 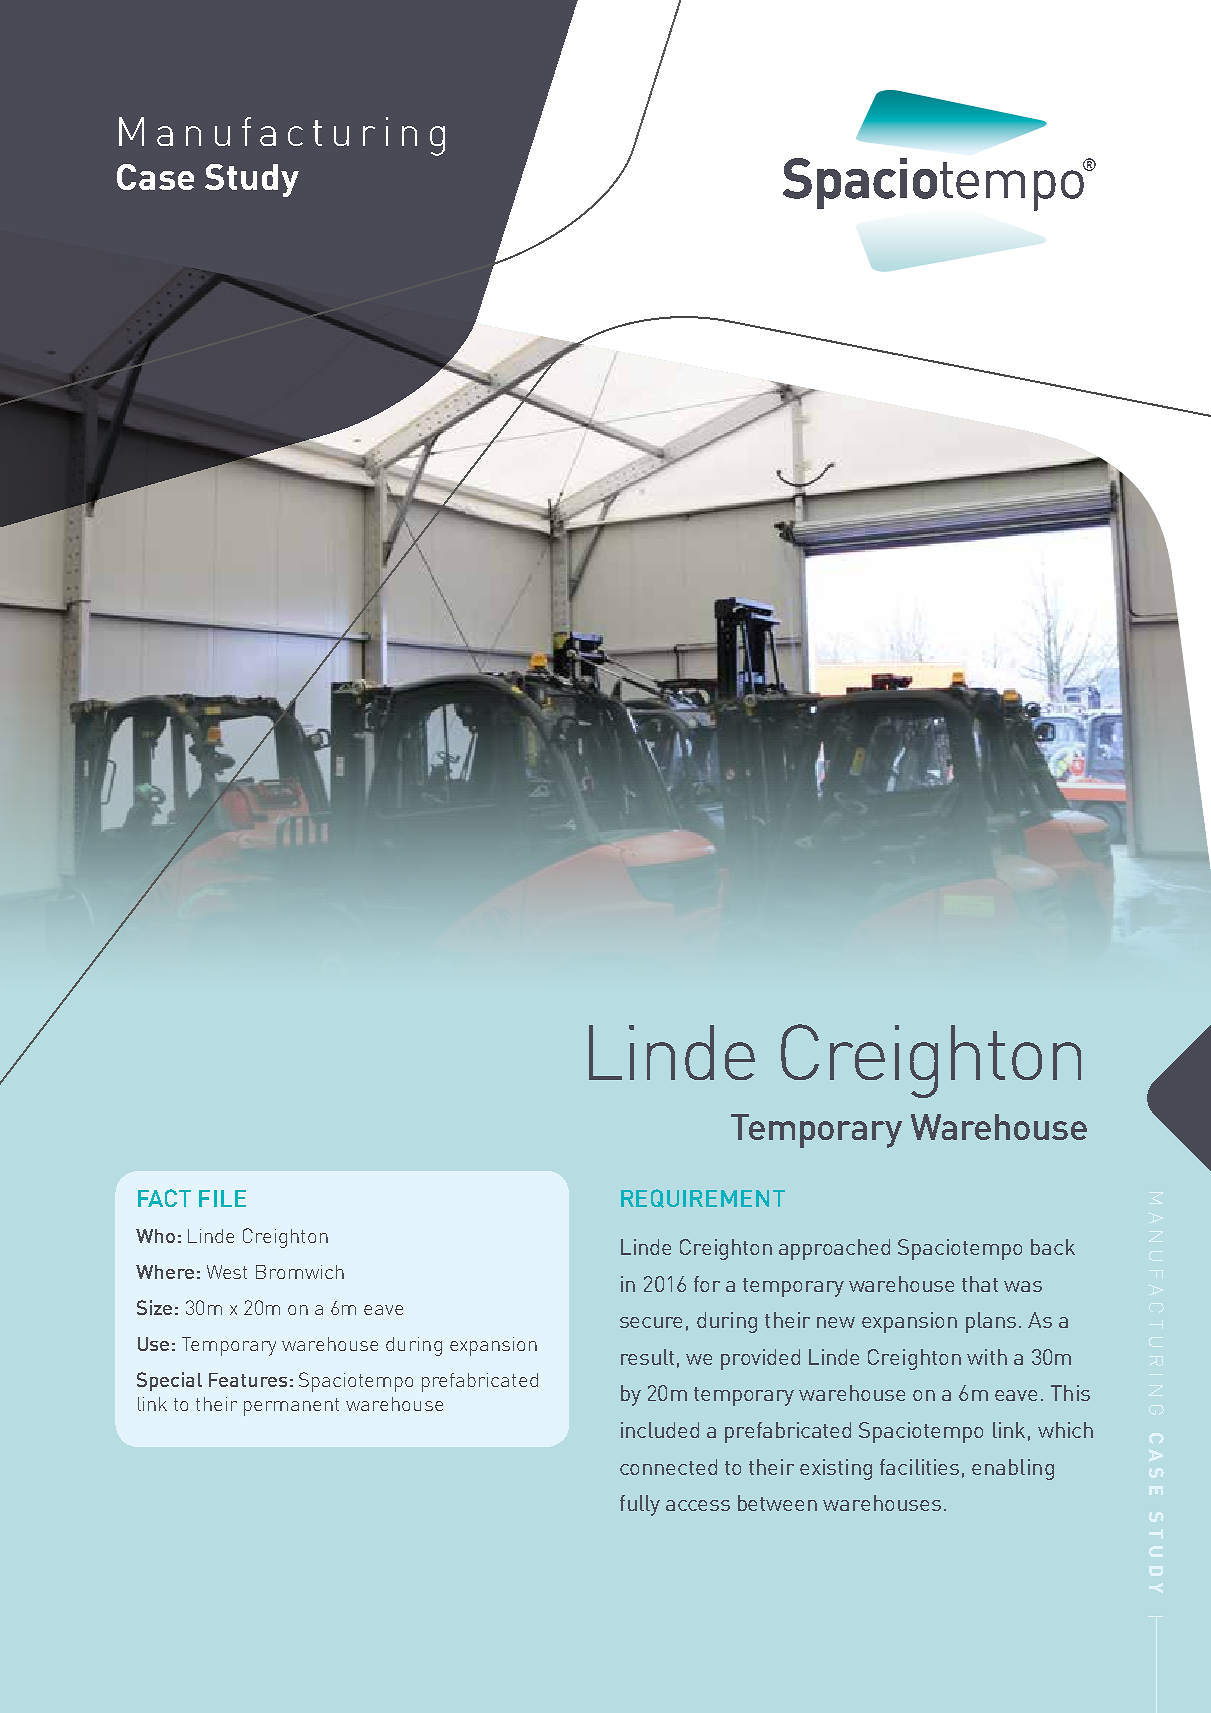 I want to click on Case, so click(x=155, y=177).
